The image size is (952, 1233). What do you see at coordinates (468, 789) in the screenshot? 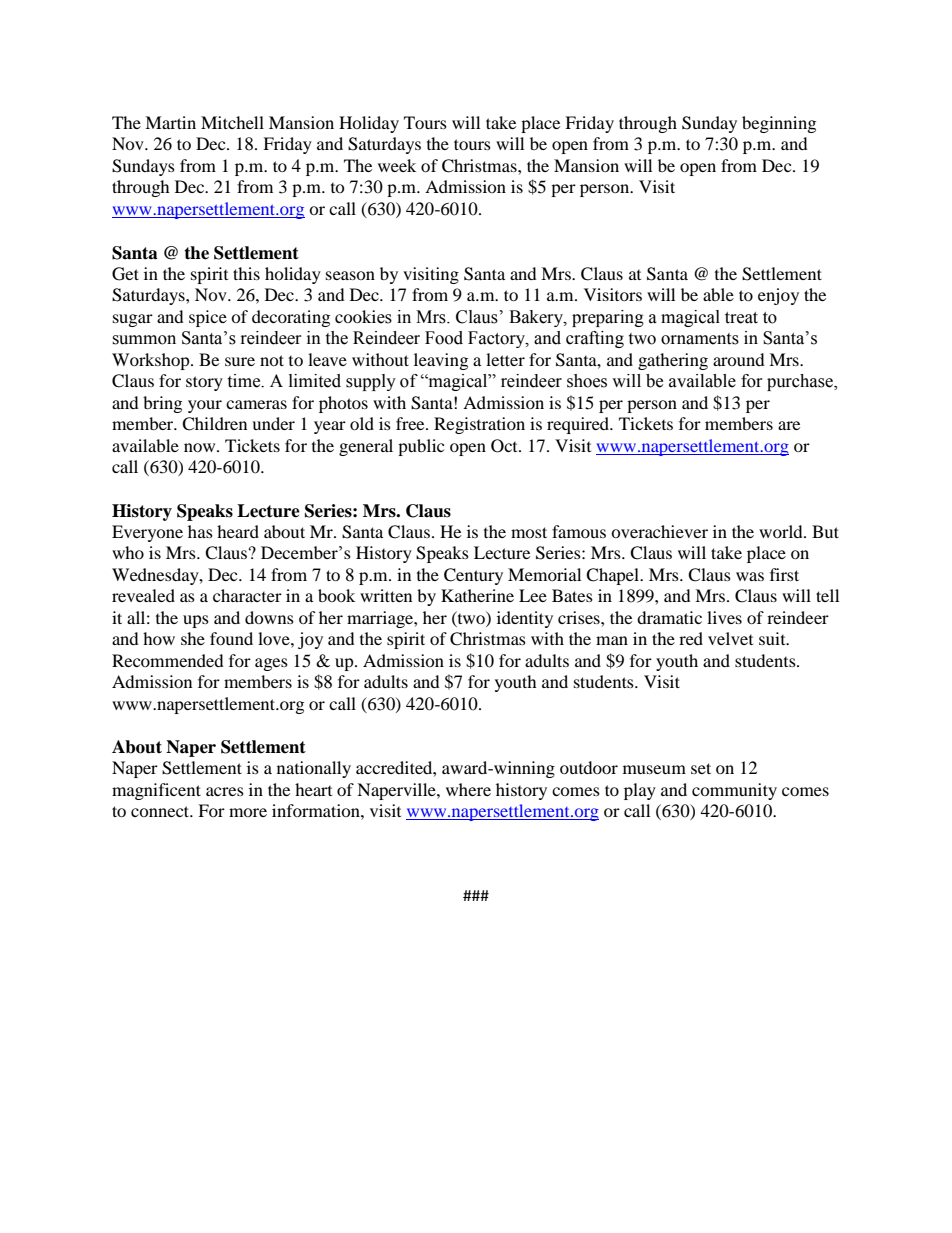
I see `where` at bounding box center [468, 789].
